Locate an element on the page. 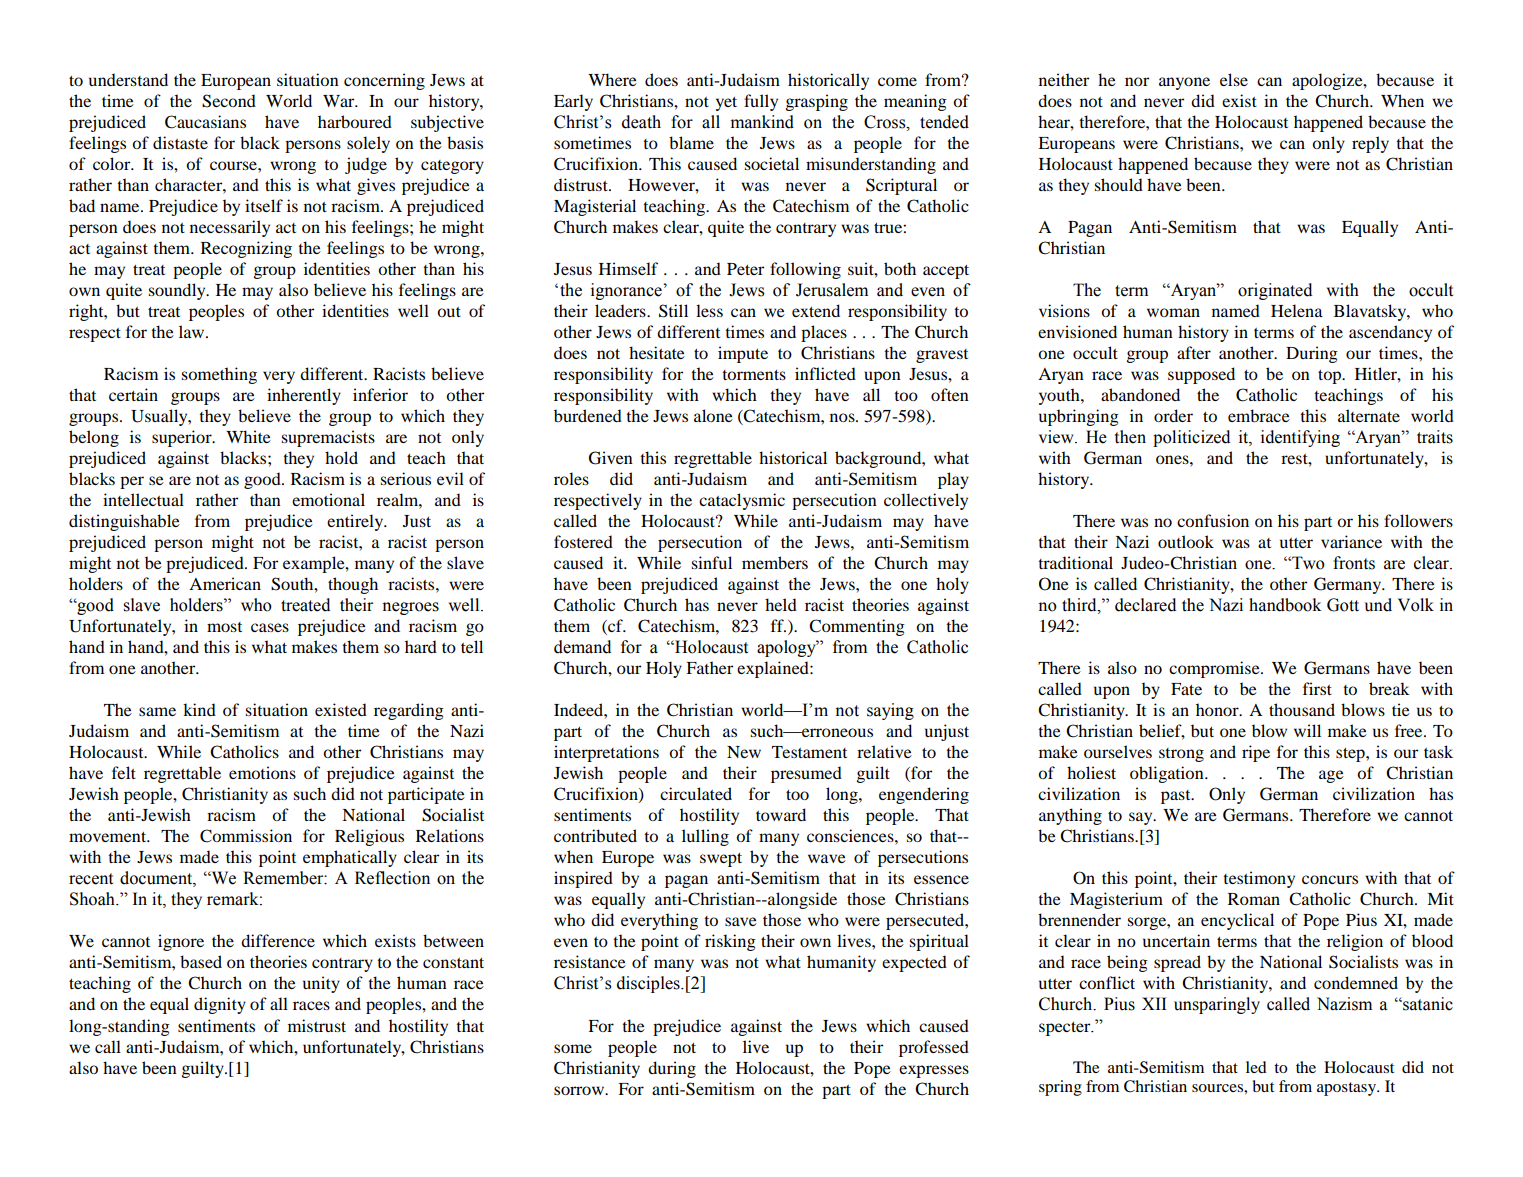  professed is located at coordinates (934, 1048).
